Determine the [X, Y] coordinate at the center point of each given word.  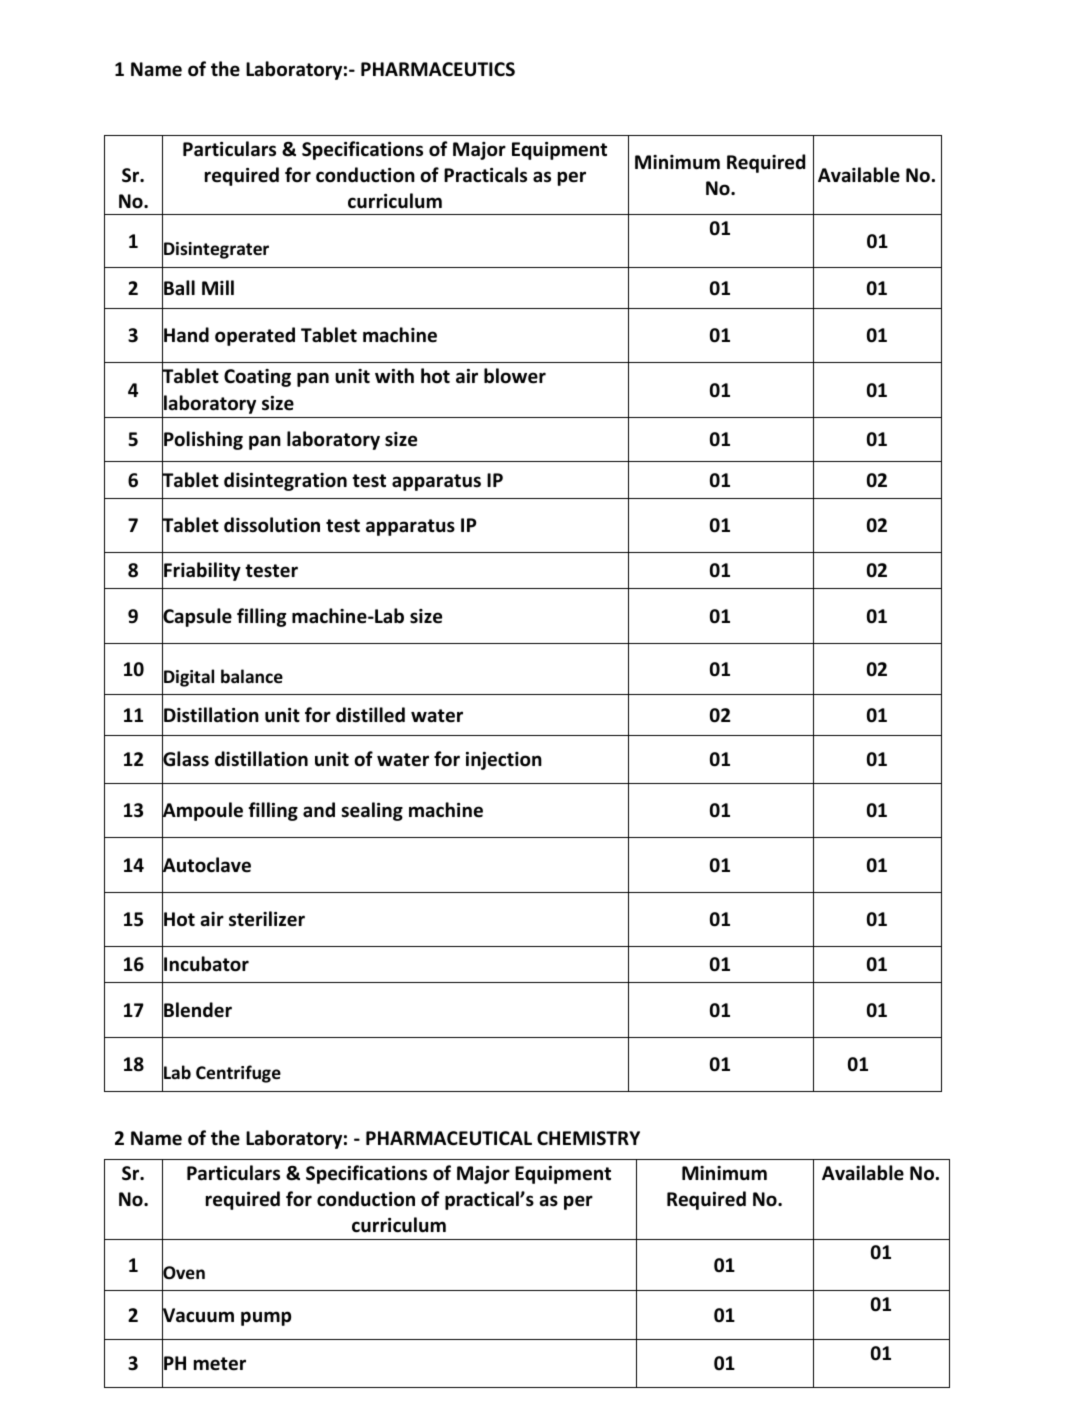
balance [252, 676]
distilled [370, 715]
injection [504, 761]
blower [515, 376]
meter [220, 1364]
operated [255, 336]
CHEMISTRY [588, 1138]
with [394, 375]
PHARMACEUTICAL [449, 1138]
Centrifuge [238, 1074]
